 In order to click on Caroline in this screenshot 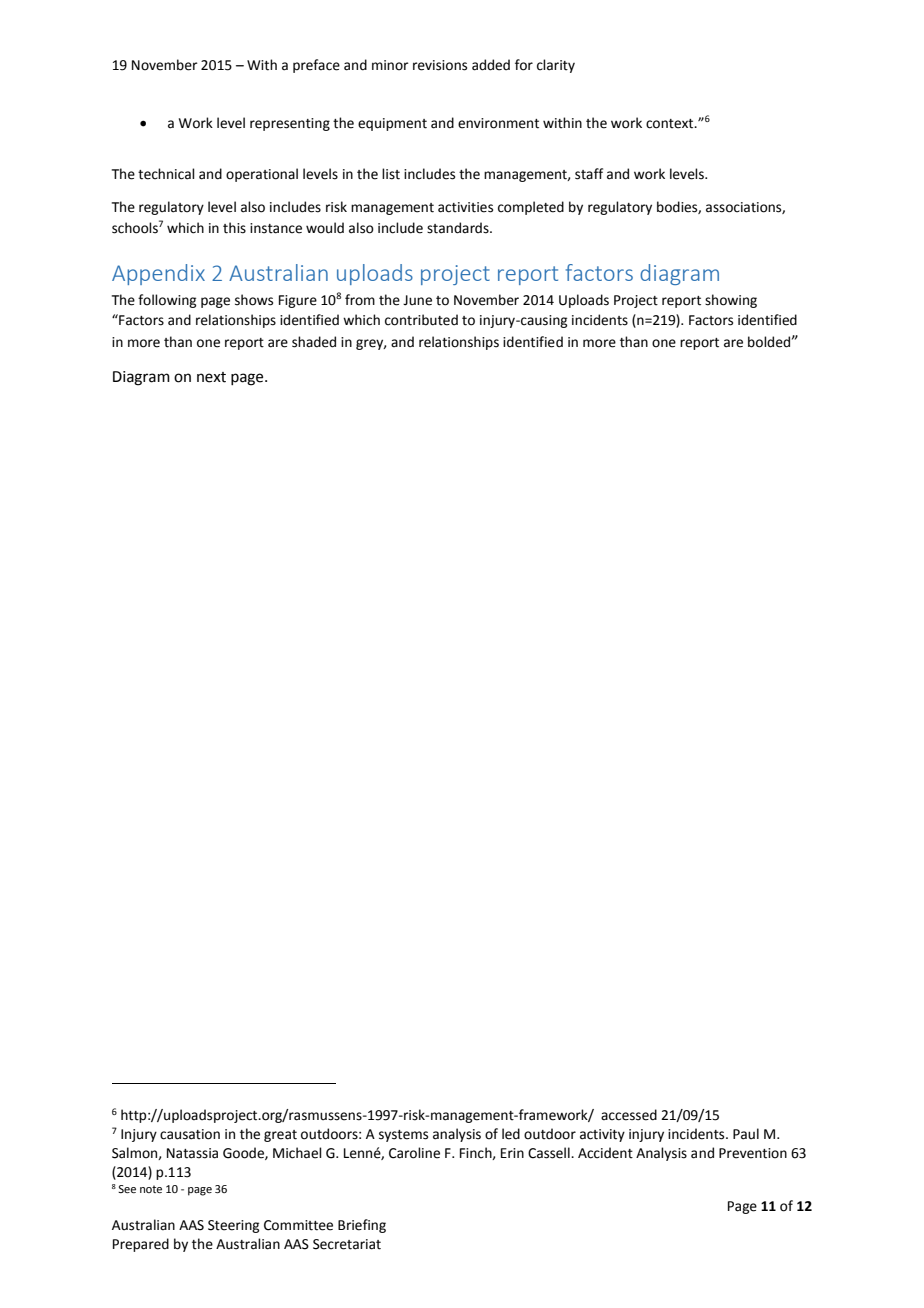, I will do `click(414, 1153)`.
